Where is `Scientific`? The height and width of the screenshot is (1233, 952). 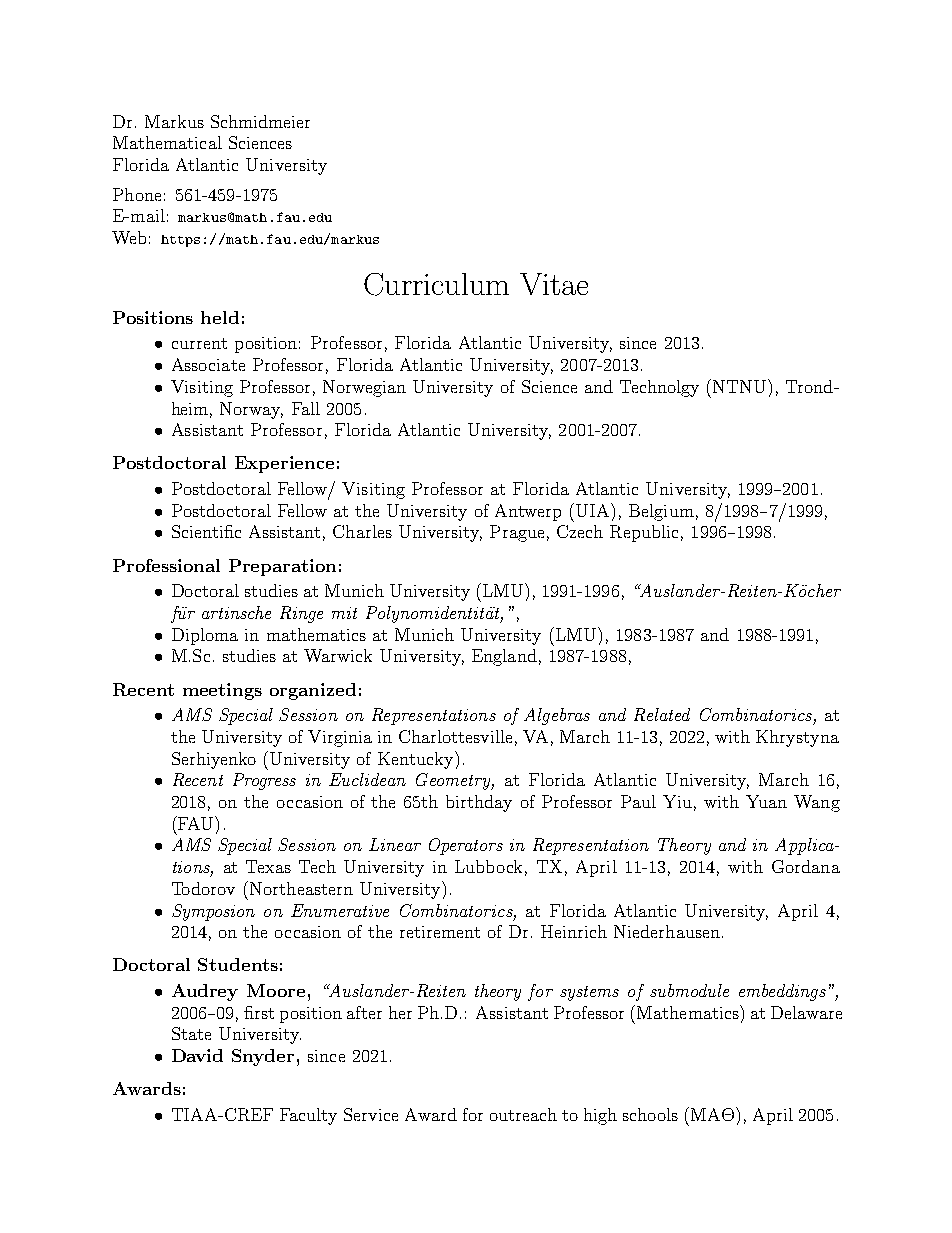
Scientific is located at coordinates (206, 531).
